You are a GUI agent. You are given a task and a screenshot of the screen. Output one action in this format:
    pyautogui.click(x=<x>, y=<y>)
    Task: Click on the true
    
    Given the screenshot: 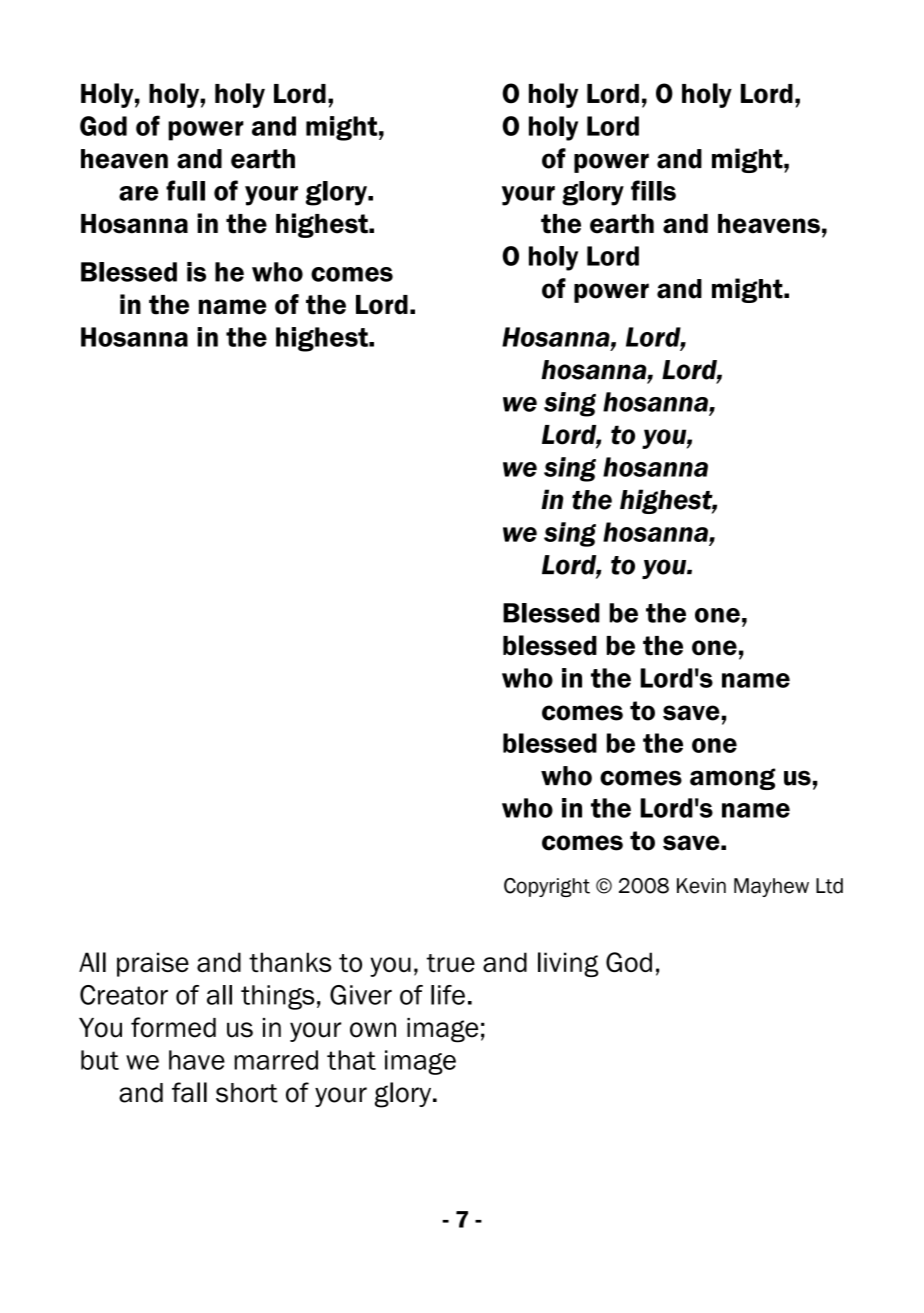 What is the action you would take?
    pyautogui.click(x=451, y=963)
